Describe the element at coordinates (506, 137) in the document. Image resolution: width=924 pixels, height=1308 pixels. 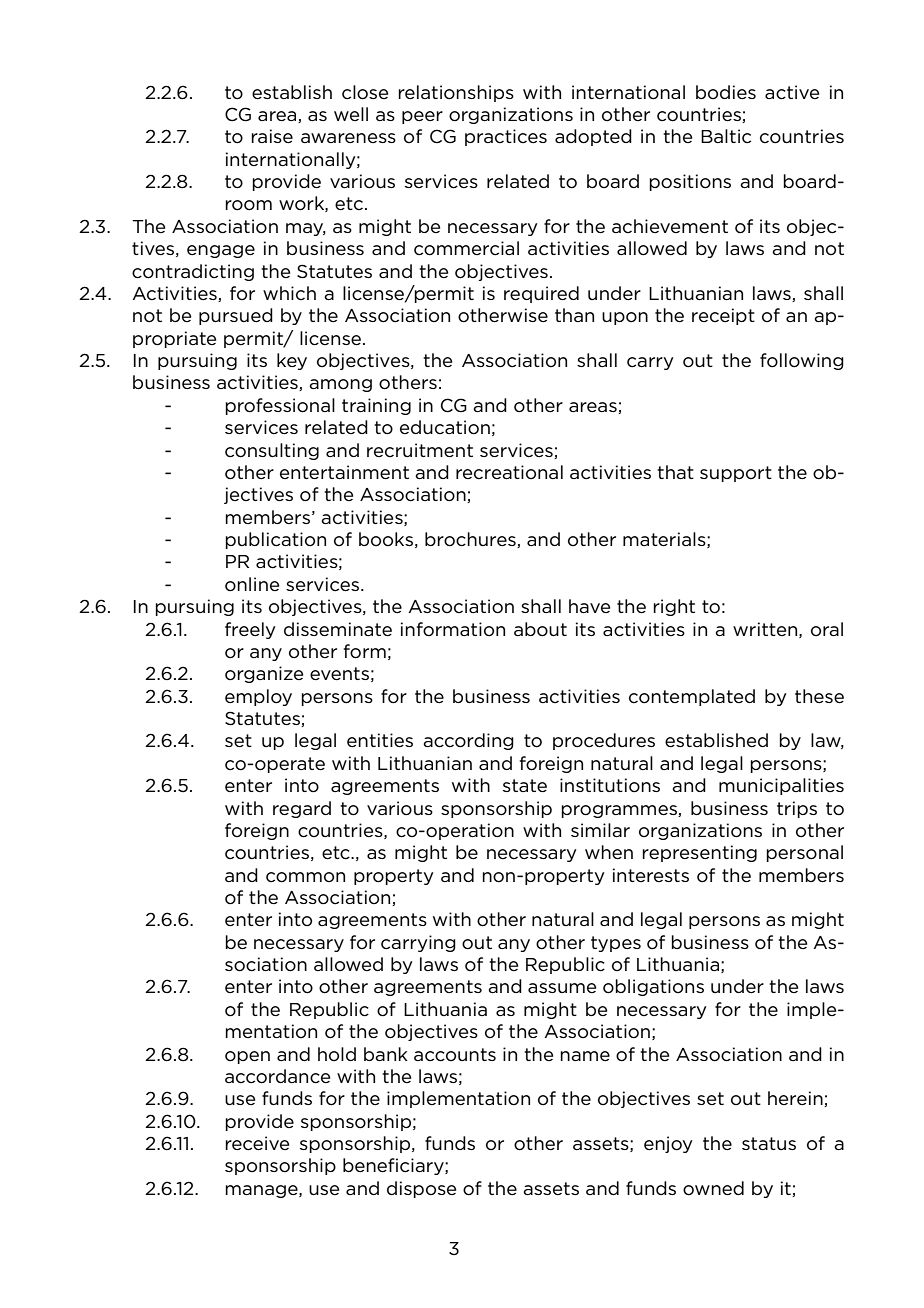
I see `practices` at that location.
